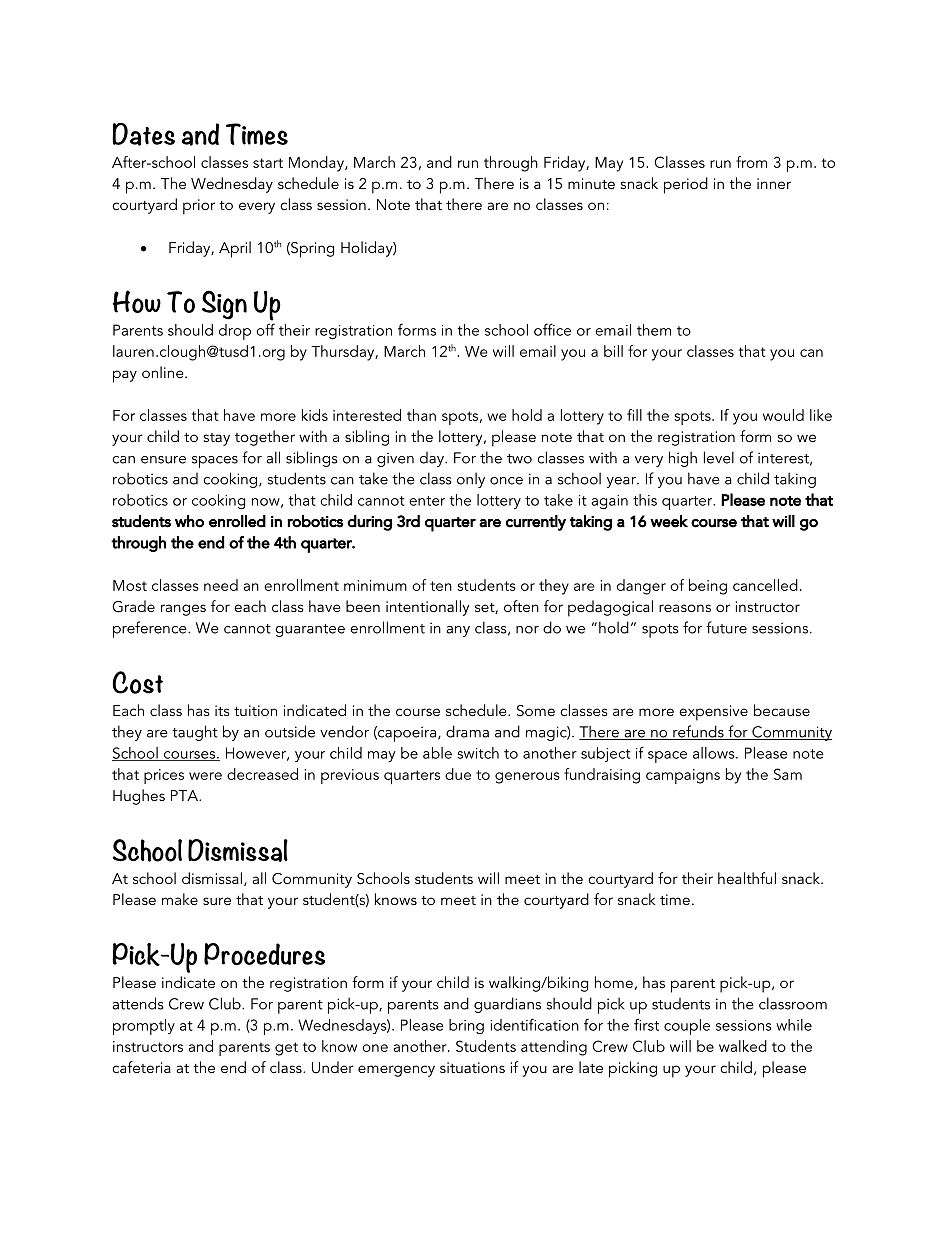 The width and height of the screenshot is (952, 1233). What do you see at coordinates (743, 1046) in the screenshot?
I see `walked` at bounding box center [743, 1046].
